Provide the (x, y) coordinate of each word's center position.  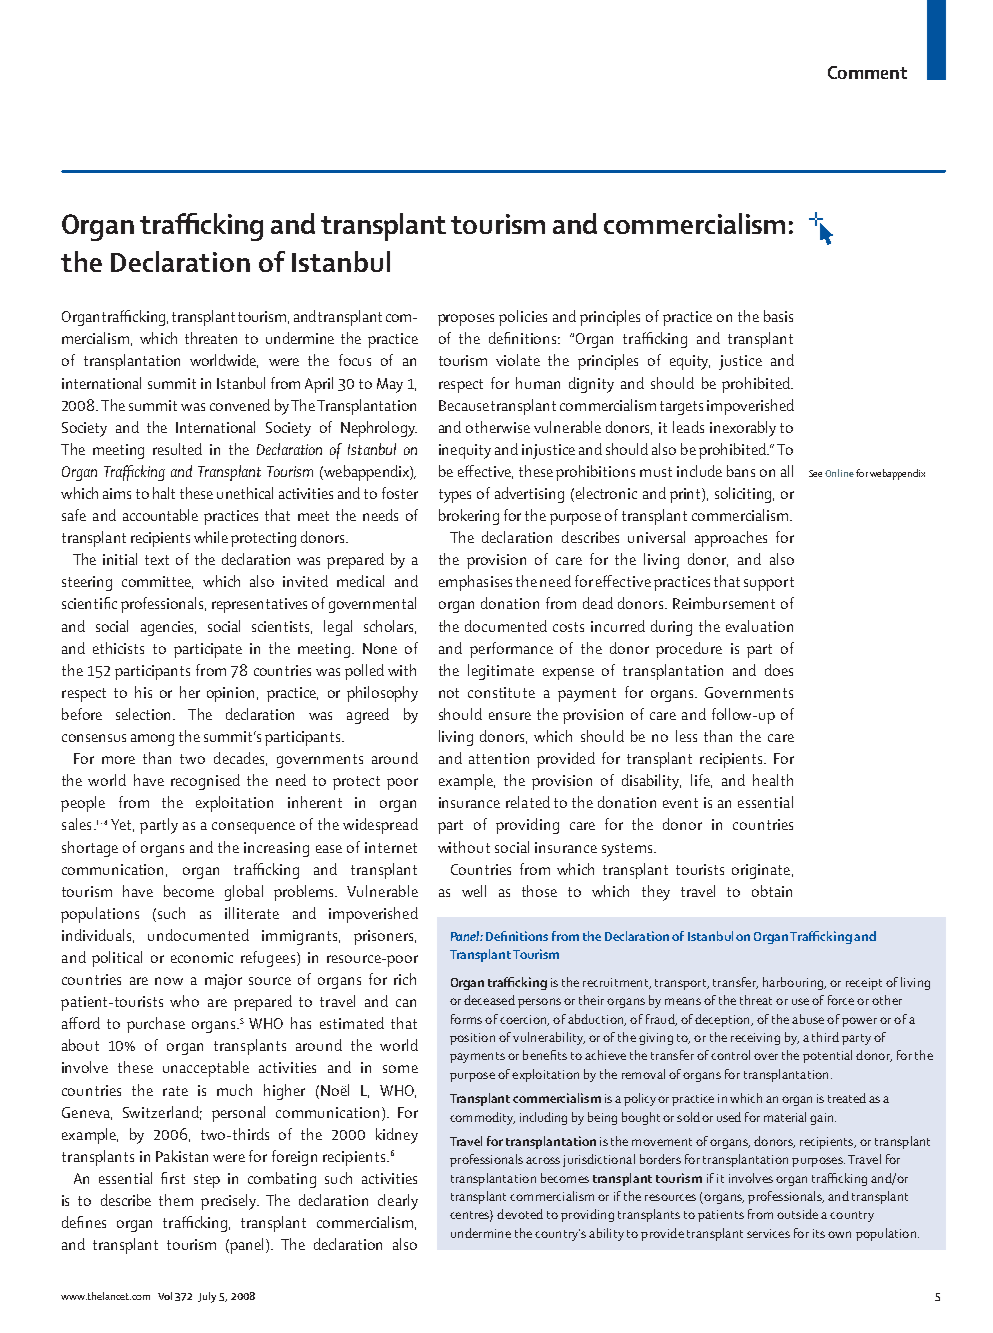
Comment (867, 72)
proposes (466, 320)
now (169, 981)
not (449, 693)
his (143, 692)
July (207, 1297)
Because (464, 405)
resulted (177, 449)
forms (466, 1019)
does (779, 670)
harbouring (794, 983)
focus (355, 360)
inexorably (743, 429)
